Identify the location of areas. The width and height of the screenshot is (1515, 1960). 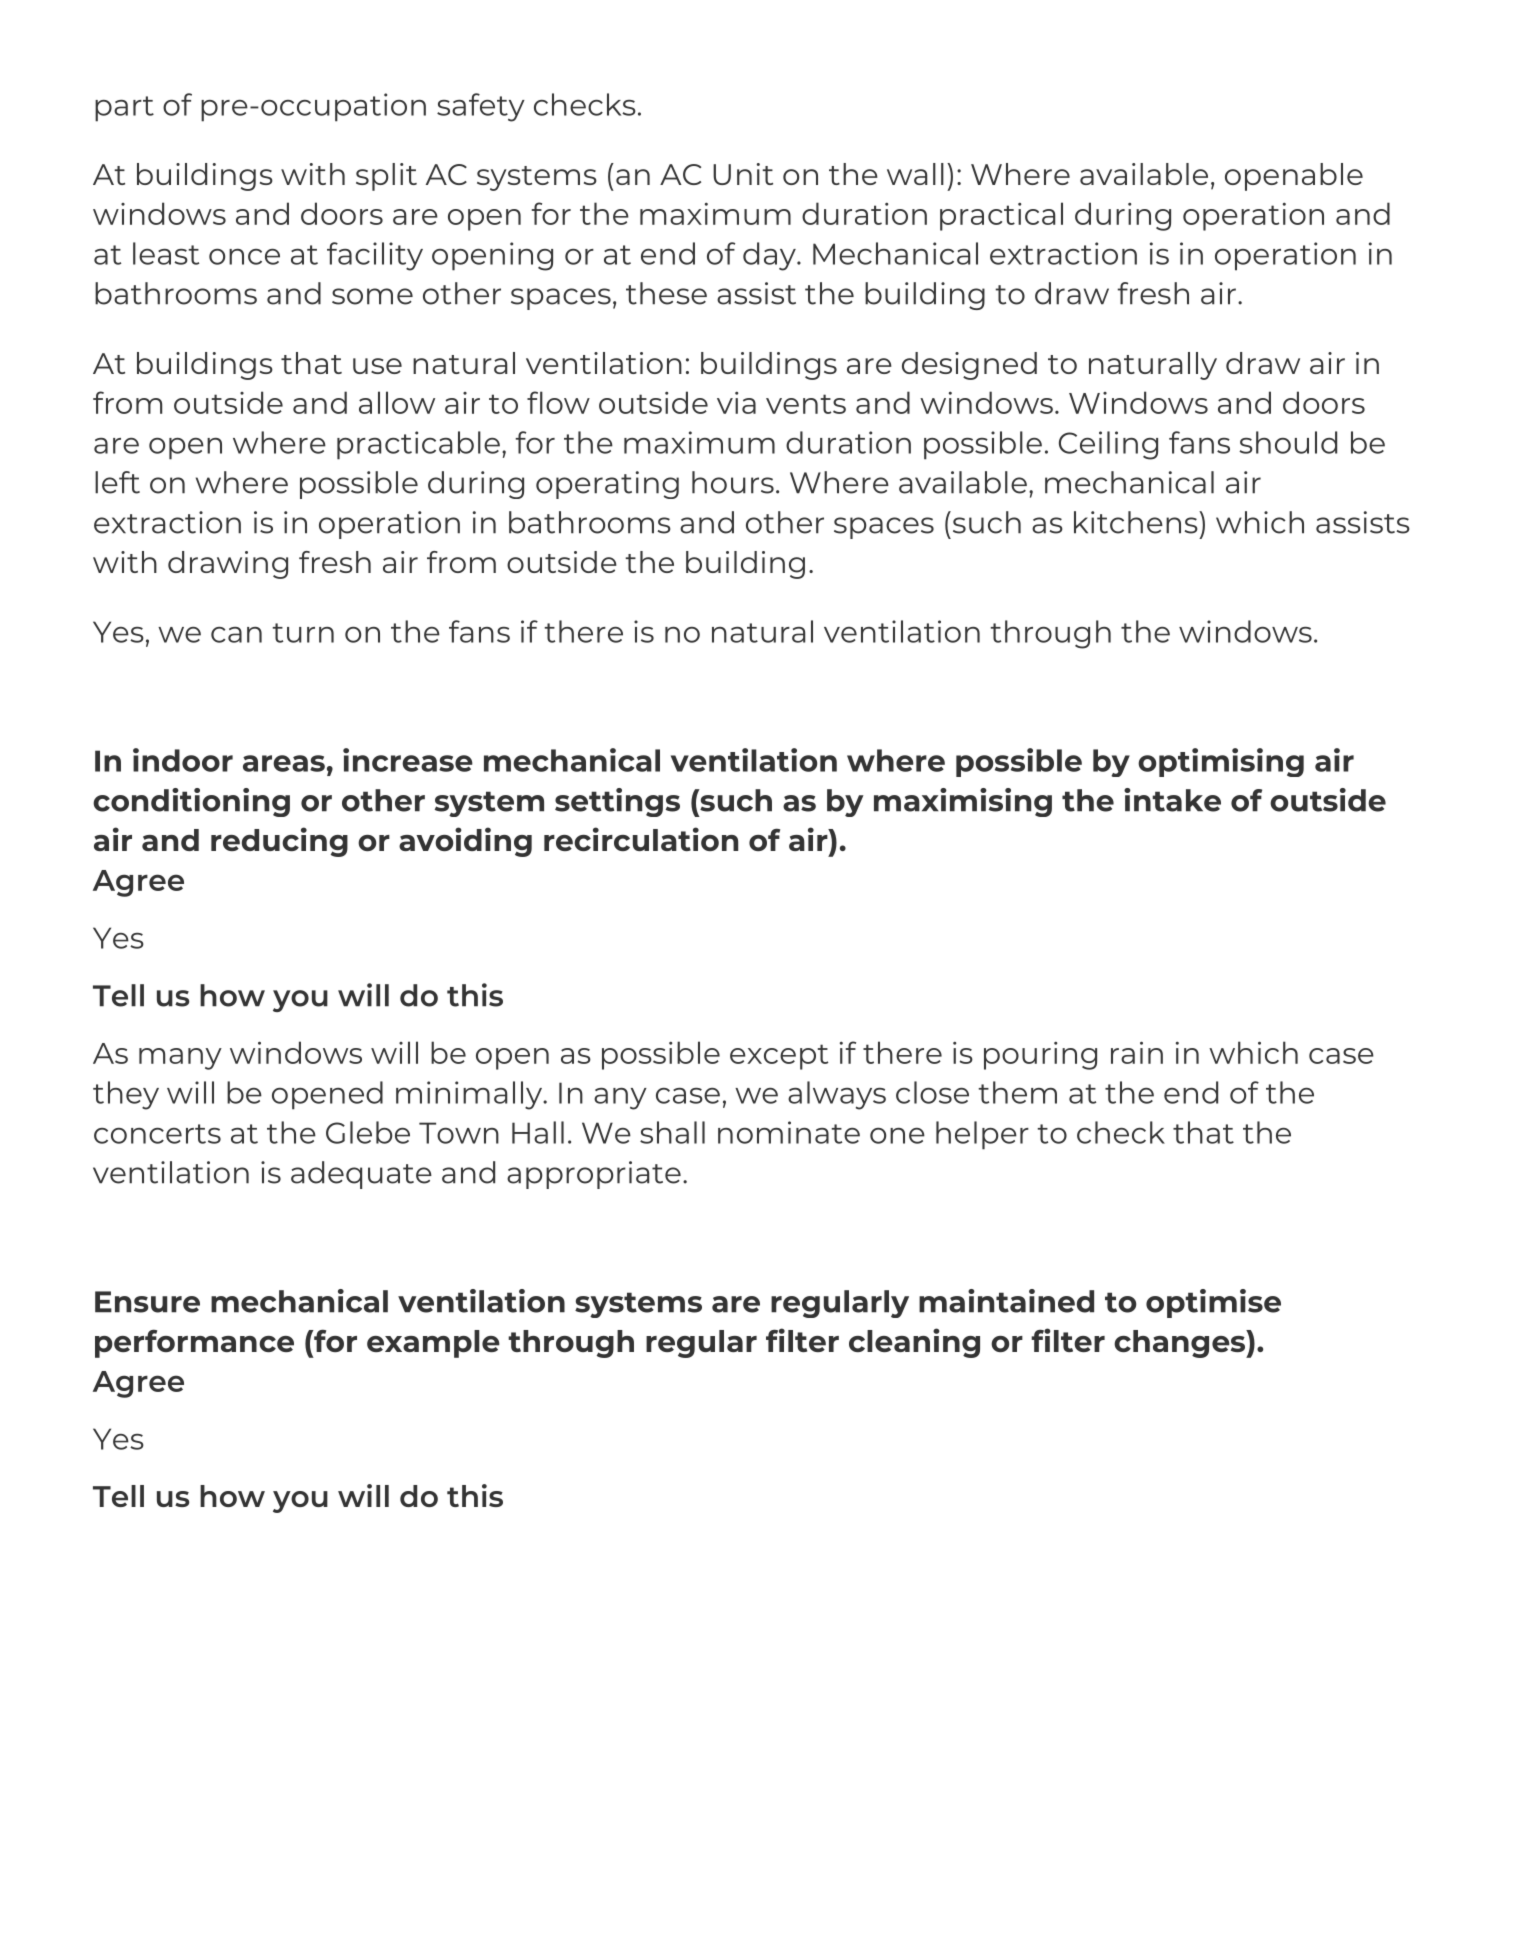
(284, 763).
